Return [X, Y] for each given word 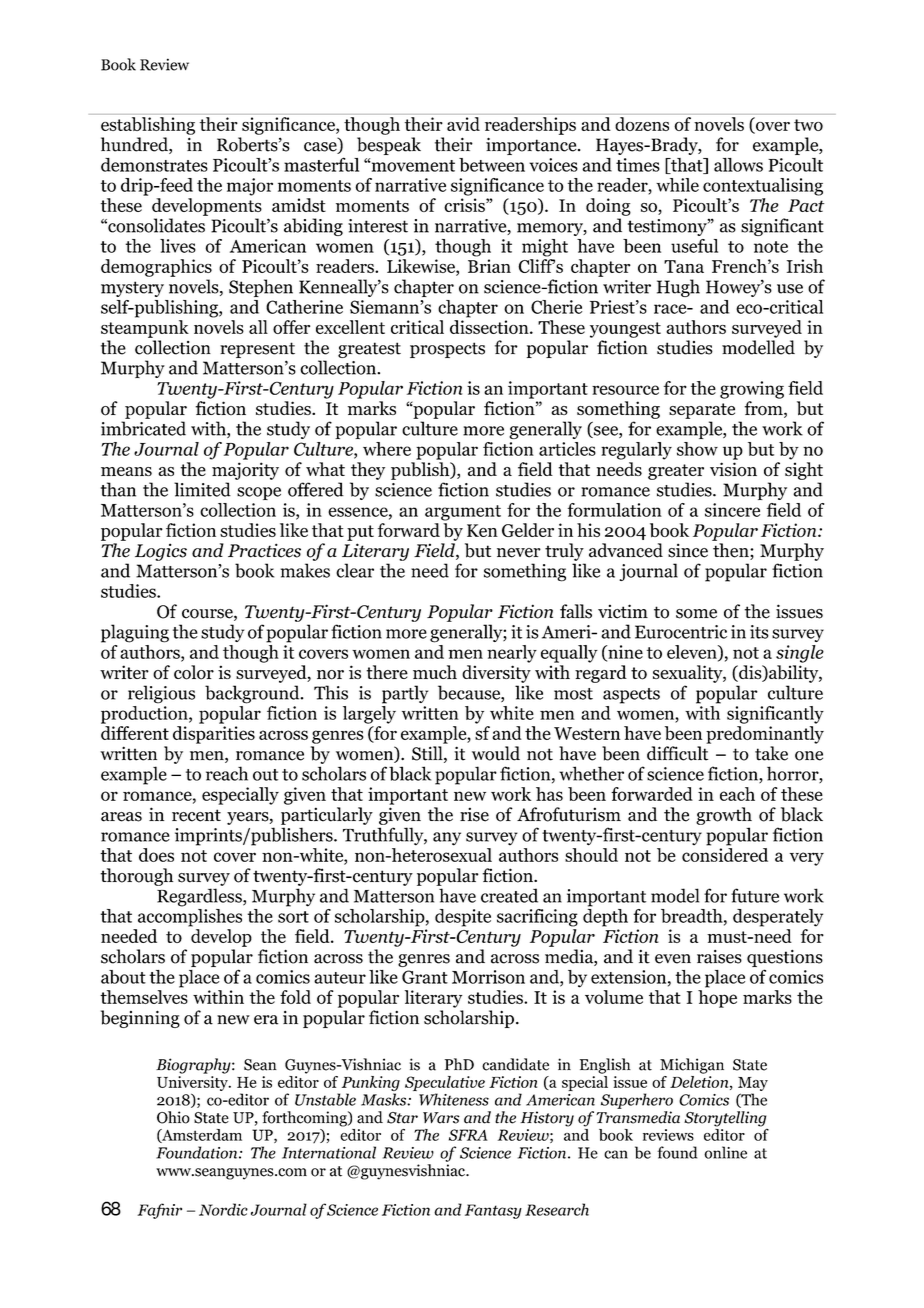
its [759, 632]
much [435, 672]
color [194, 672]
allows [738, 165]
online [725, 1152]
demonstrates [154, 165]
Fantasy [493, 1211]
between [492, 165]
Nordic [223, 1209]
